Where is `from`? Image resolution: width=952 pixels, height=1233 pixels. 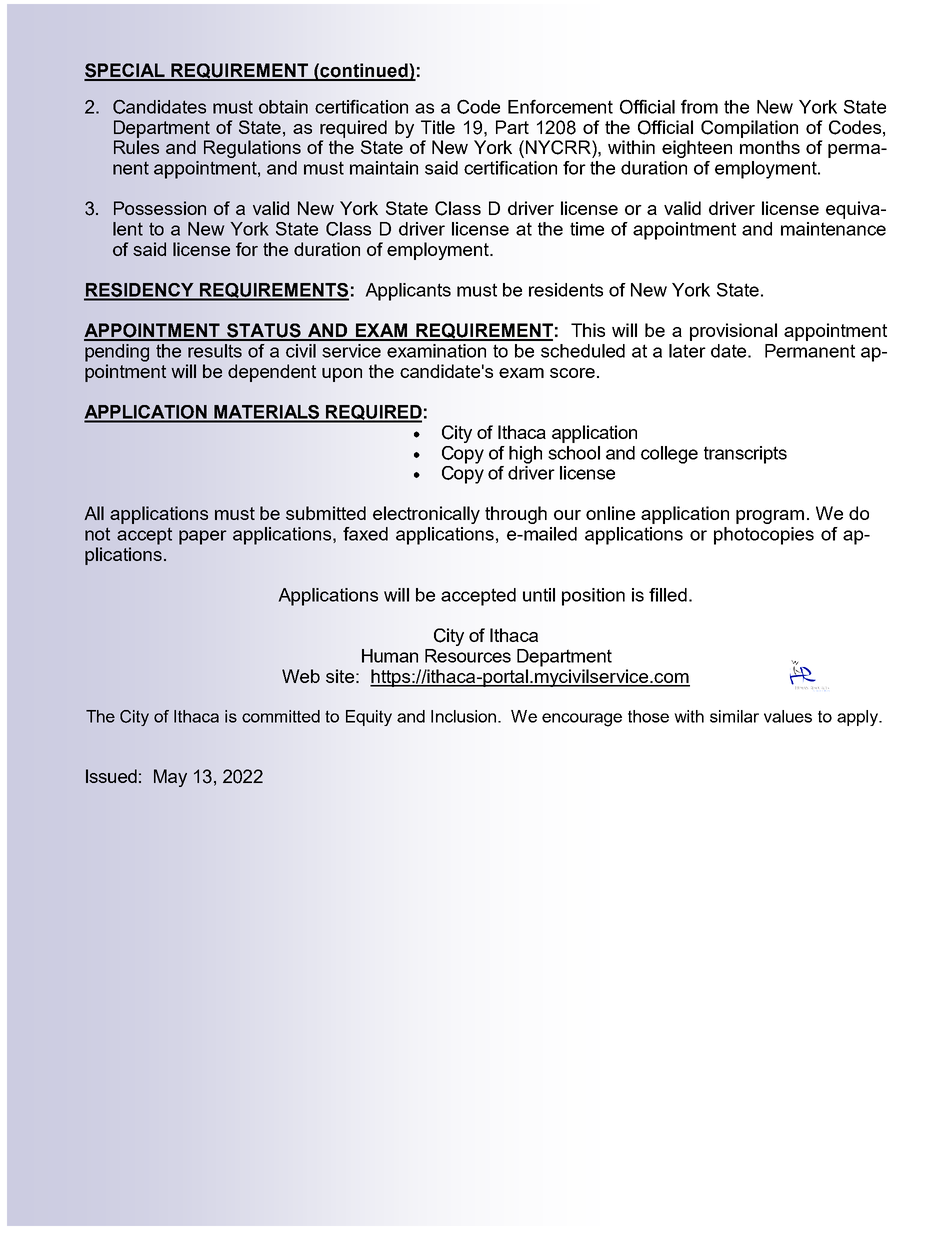 from is located at coordinates (699, 106).
